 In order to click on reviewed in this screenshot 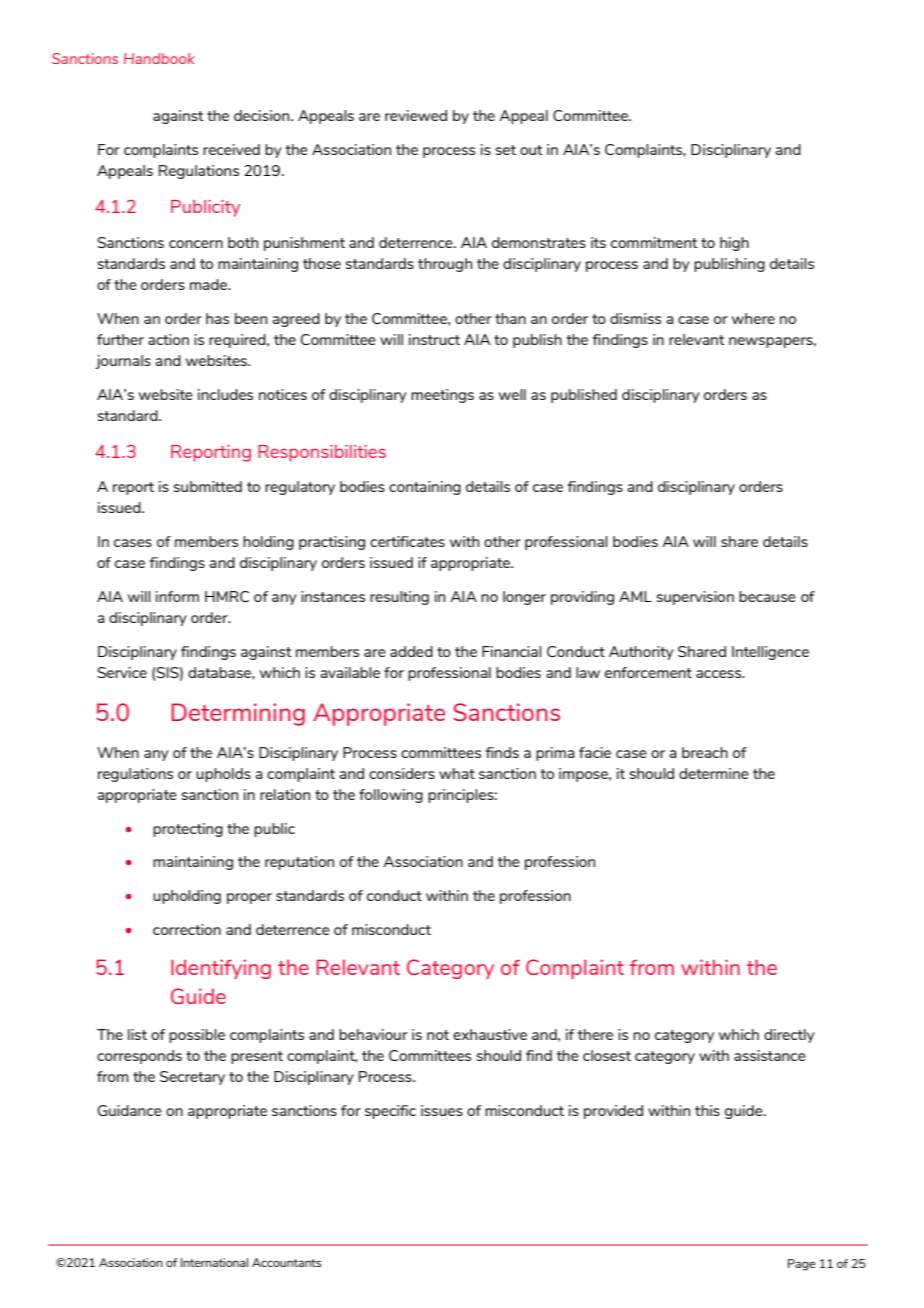, I will do `click(416, 115)`.
